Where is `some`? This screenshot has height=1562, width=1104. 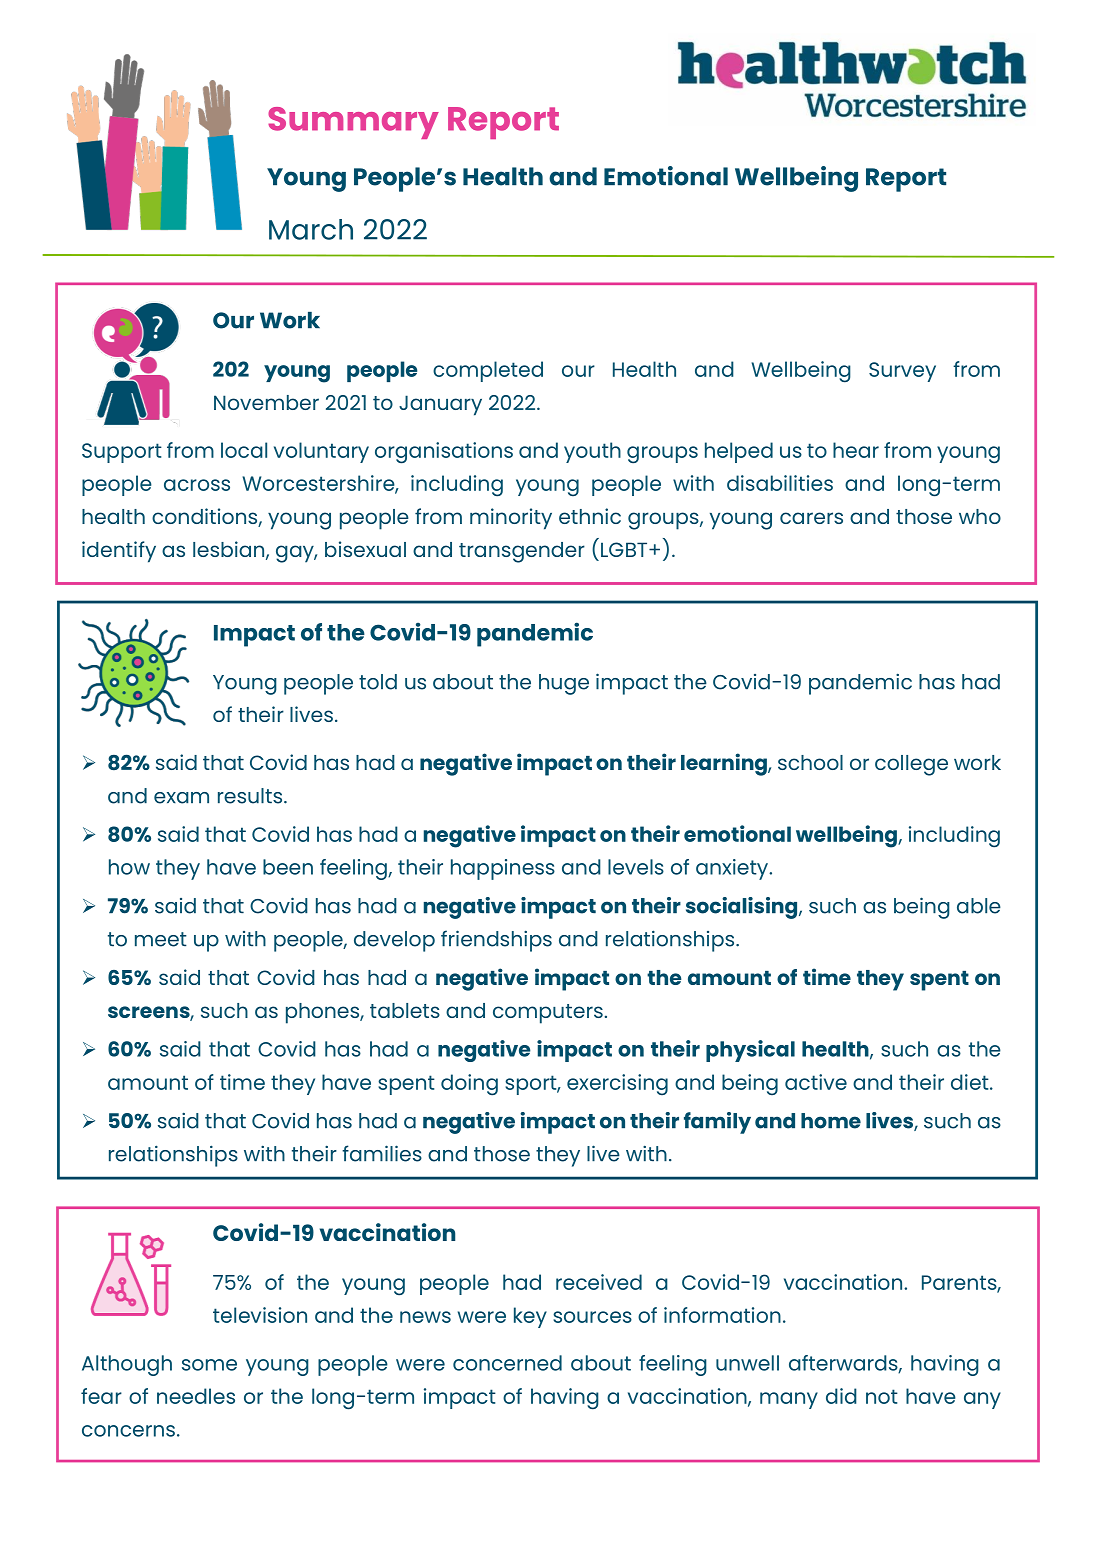
some is located at coordinates (209, 1365).
